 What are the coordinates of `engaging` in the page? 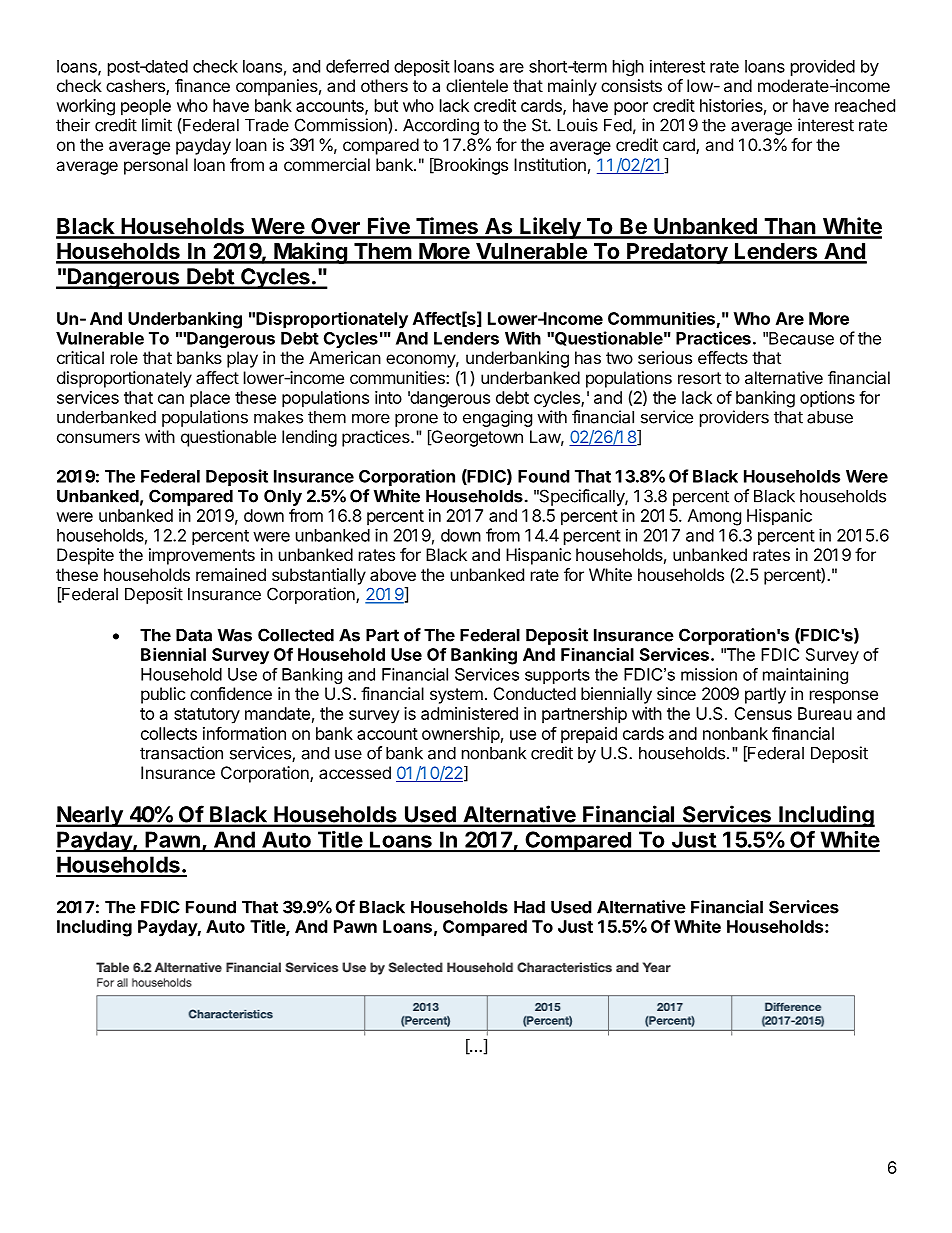 It's located at (497, 418).
